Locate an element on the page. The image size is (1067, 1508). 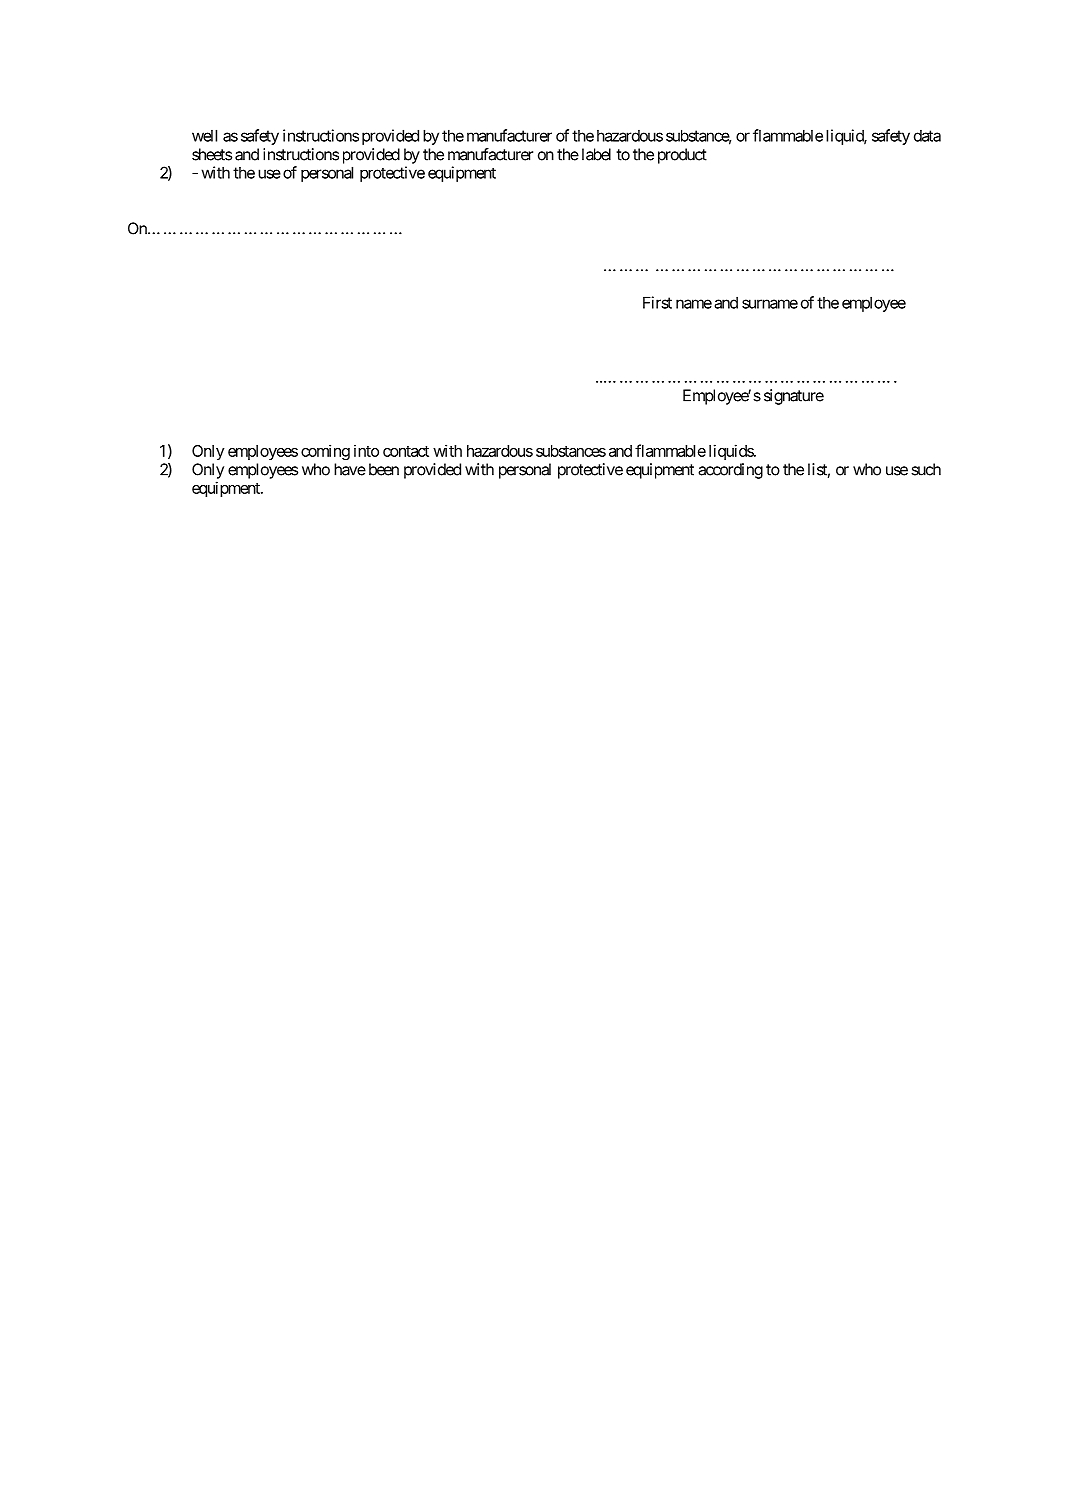
coming is located at coordinates (325, 452).
